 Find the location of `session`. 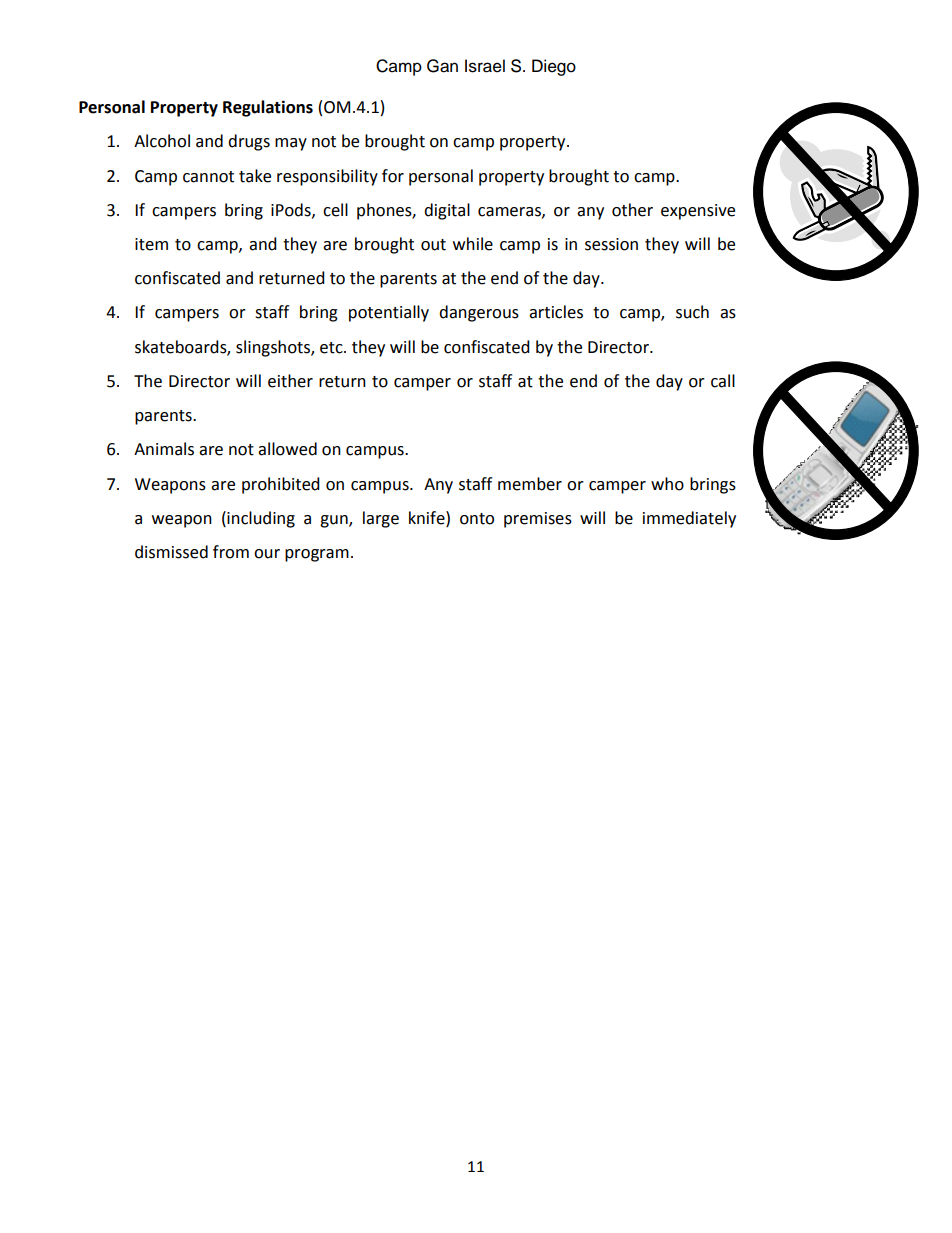

session is located at coordinates (611, 244).
